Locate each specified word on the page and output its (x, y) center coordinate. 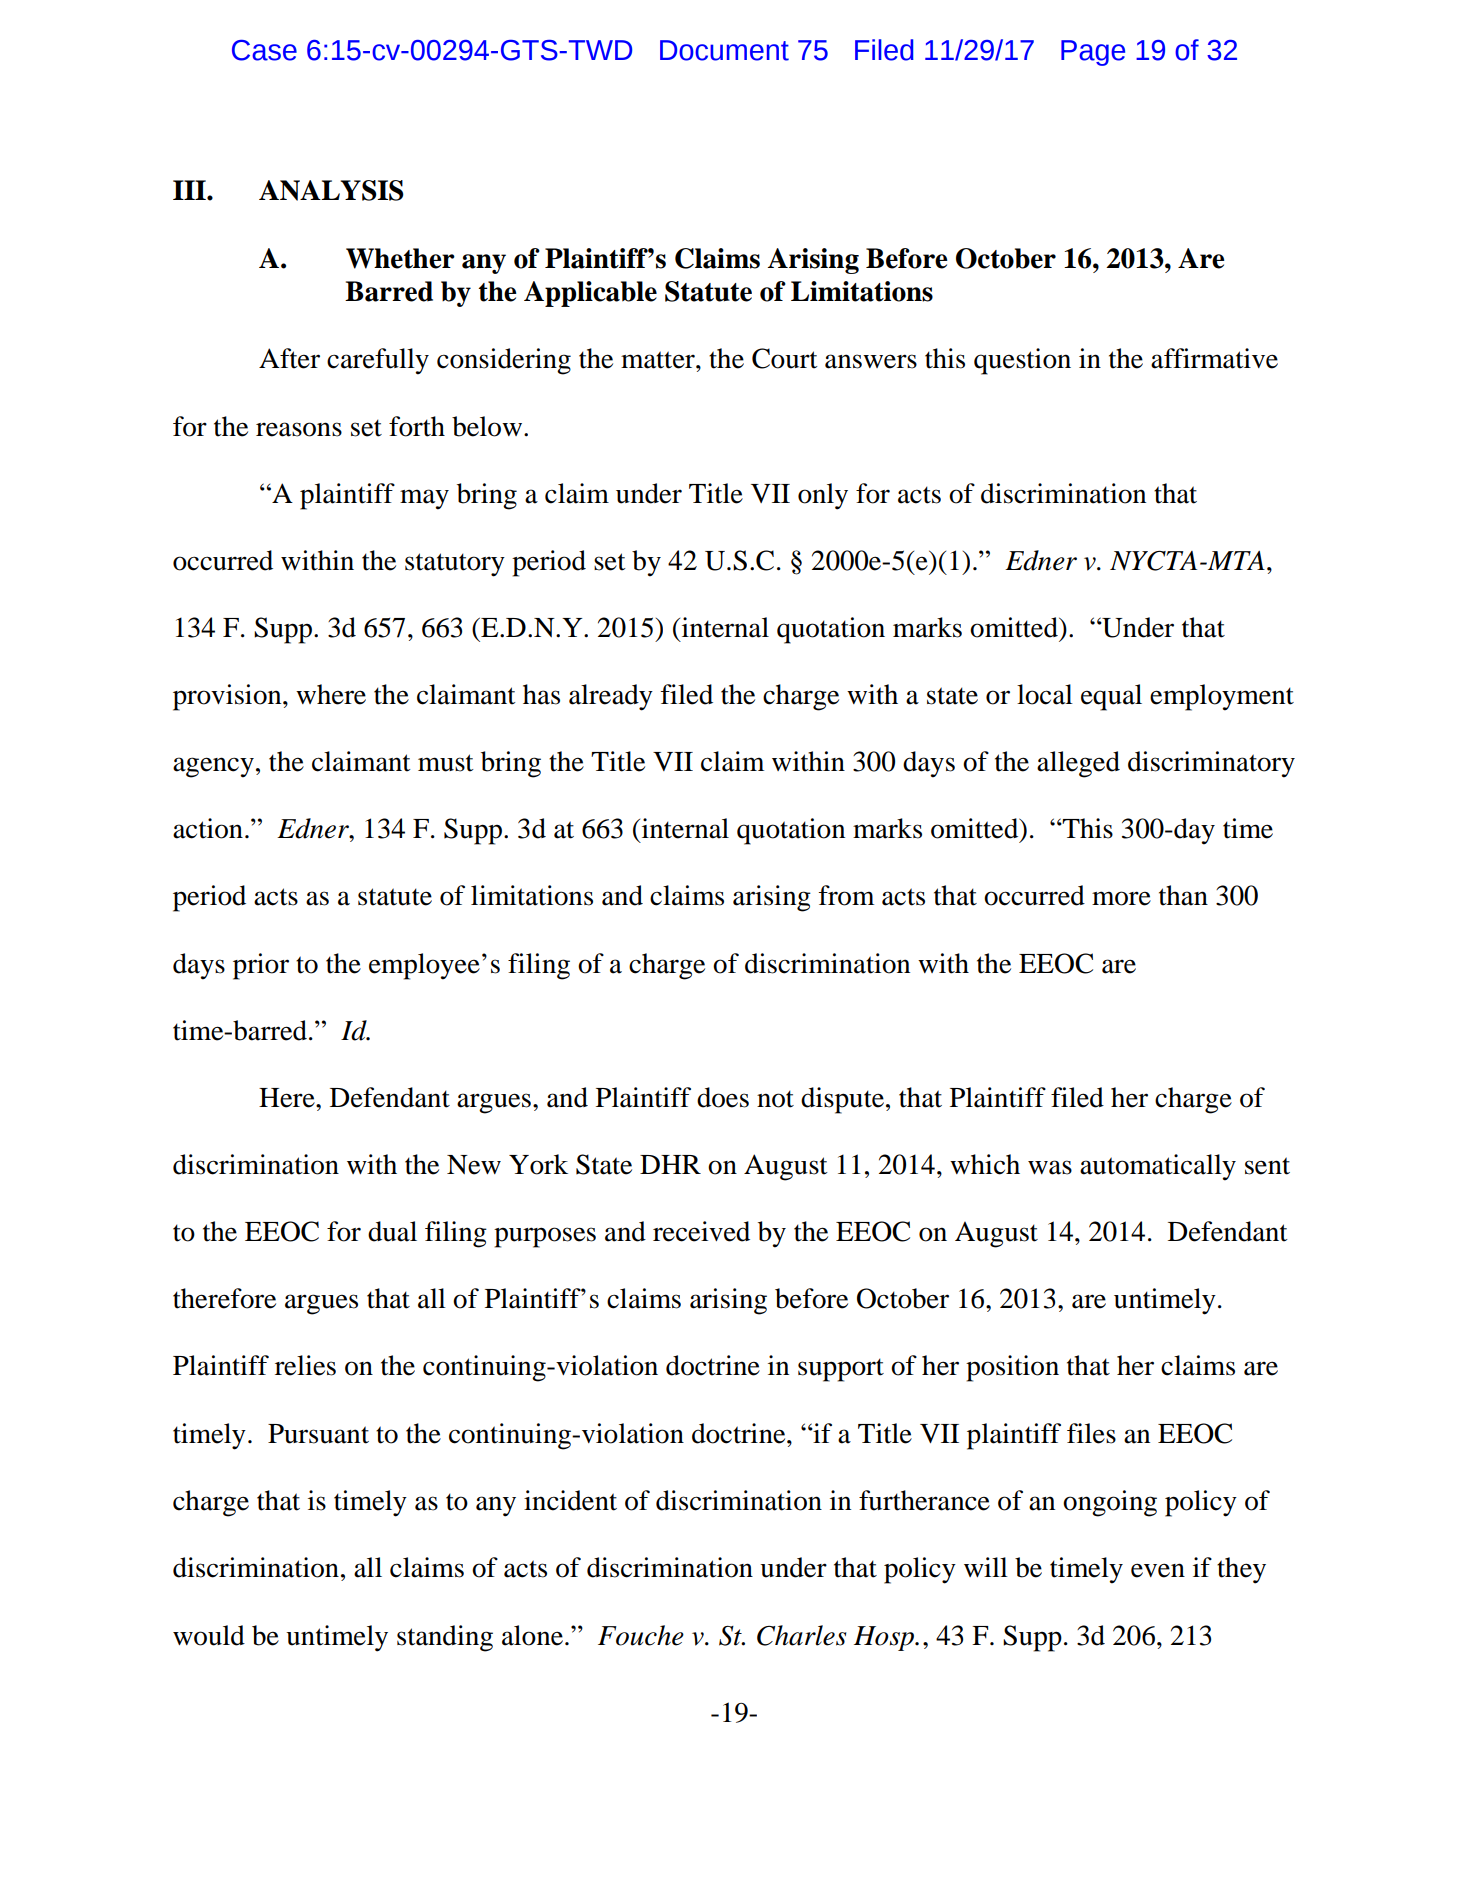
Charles (801, 1635)
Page (1093, 53)
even (1158, 1570)
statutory (455, 565)
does (723, 1097)
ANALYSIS (331, 190)
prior (261, 966)
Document (724, 50)
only (823, 496)
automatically (1158, 1167)
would (209, 1635)
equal (1111, 697)
